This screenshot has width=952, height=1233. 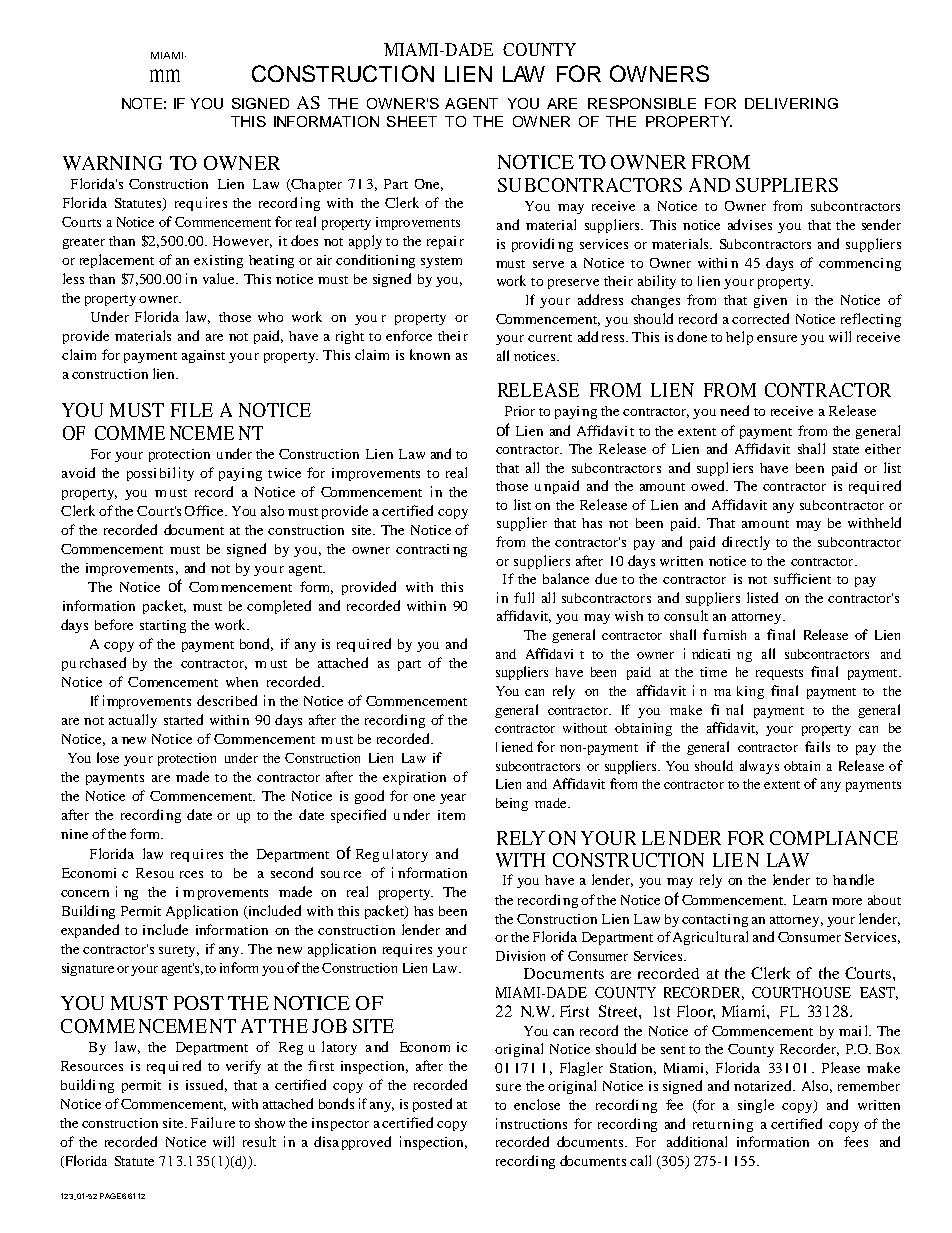 What do you see at coordinates (520, 411) in the screenshot?
I see `Prior` at bounding box center [520, 411].
